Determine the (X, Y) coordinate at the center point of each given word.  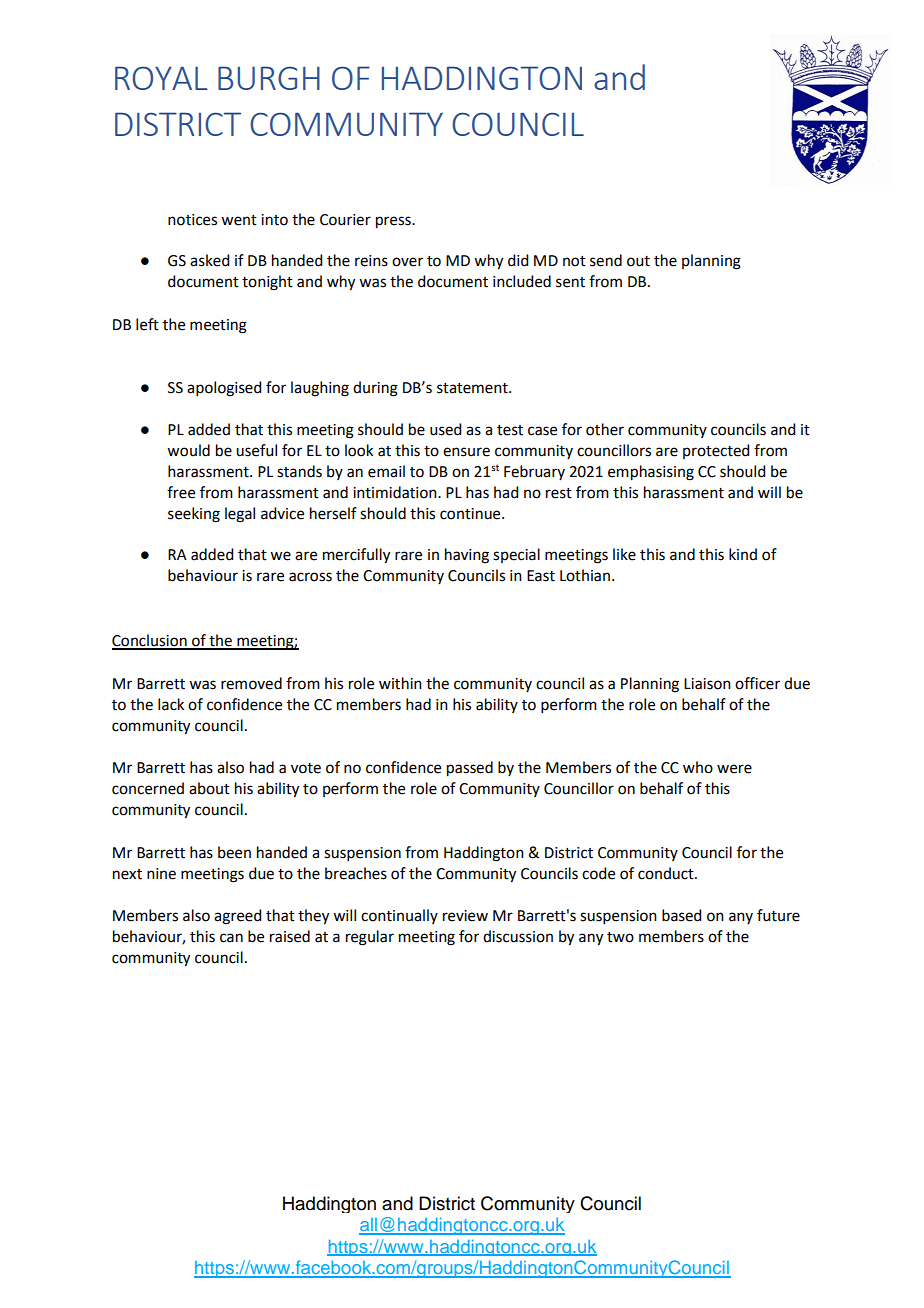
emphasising (651, 473)
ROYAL (161, 78)
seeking (194, 515)
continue (471, 514)
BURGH (269, 78)
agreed (237, 917)
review (465, 916)
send (606, 260)
